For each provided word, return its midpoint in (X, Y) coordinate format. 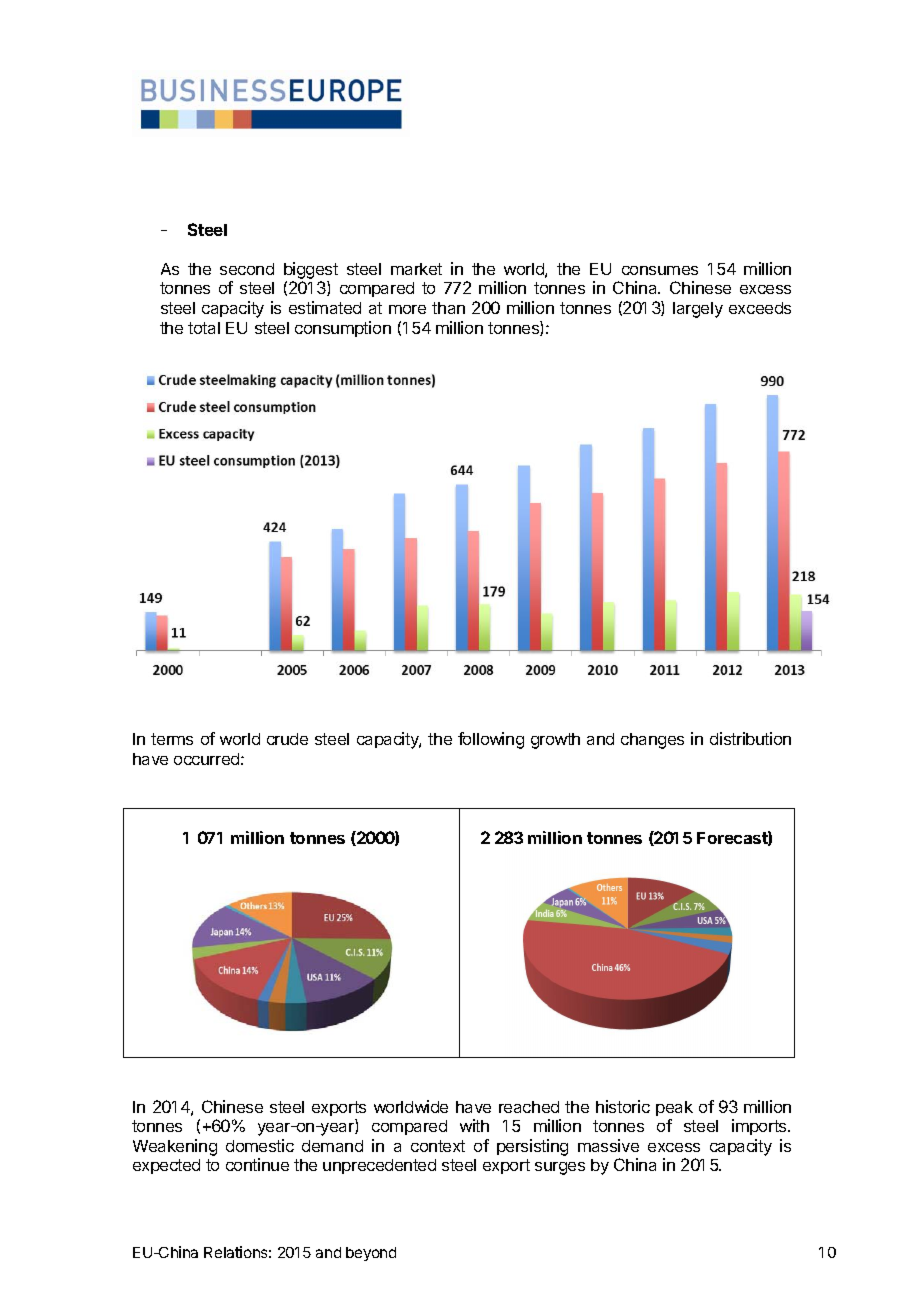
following (491, 740)
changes (652, 741)
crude (287, 739)
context (438, 1146)
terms (172, 739)
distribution (750, 738)
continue (257, 1164)
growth (555, 741)
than (448, 308)
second (247, 269)
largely (698, 310)
